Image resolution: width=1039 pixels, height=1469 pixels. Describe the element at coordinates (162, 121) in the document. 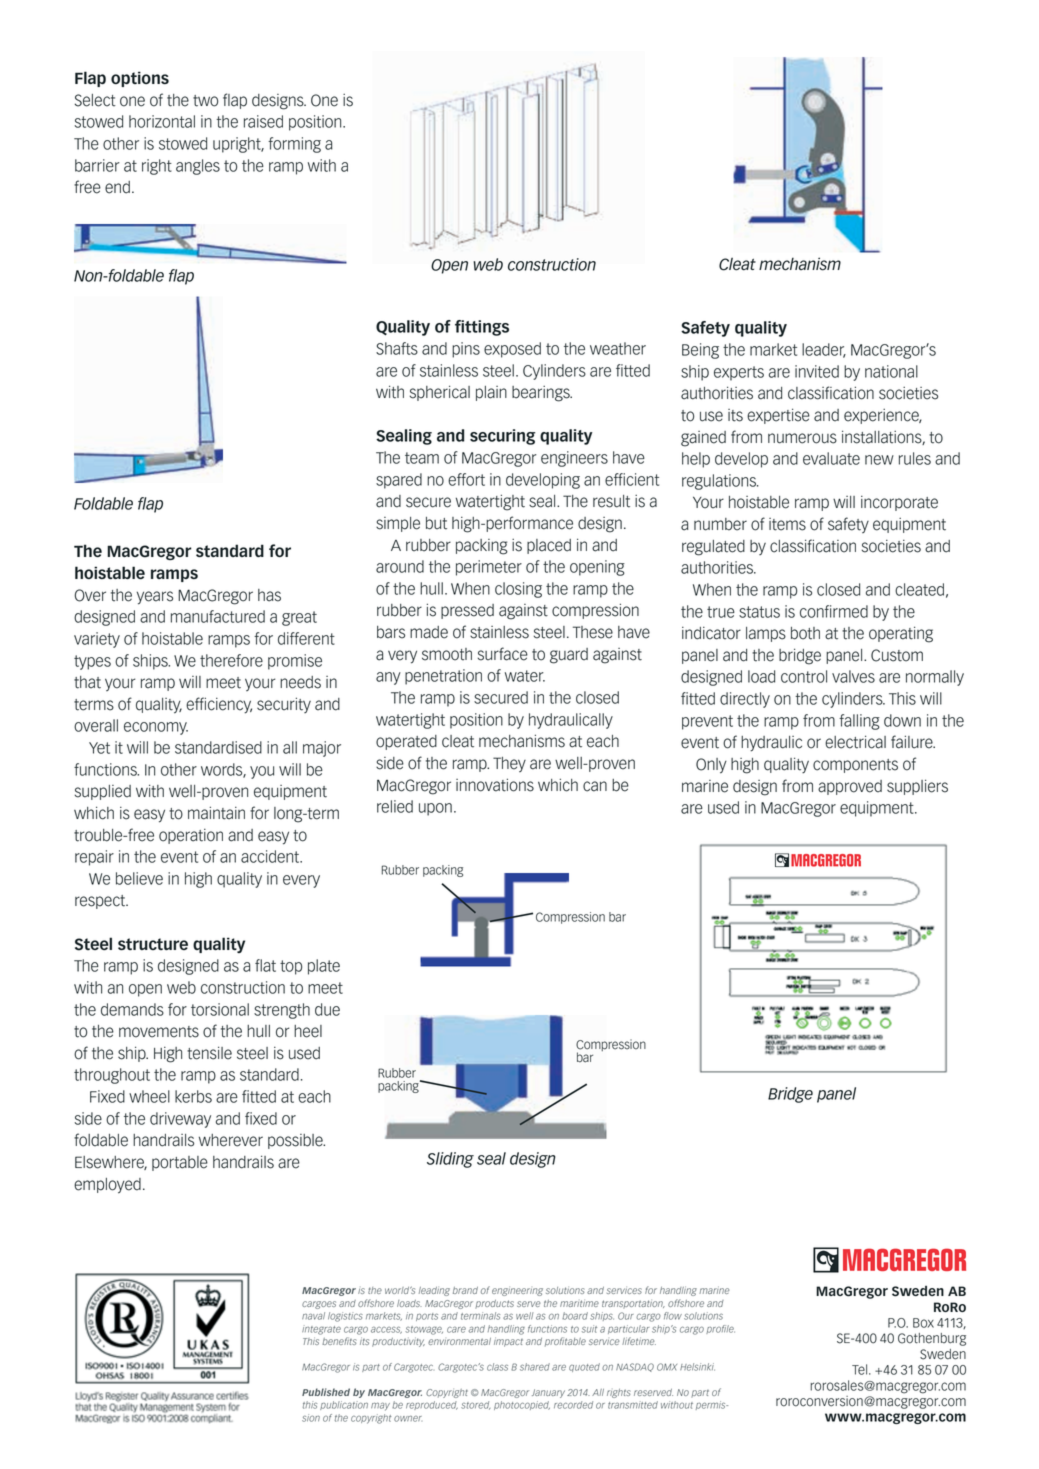

I see `horizontal` at that location.
